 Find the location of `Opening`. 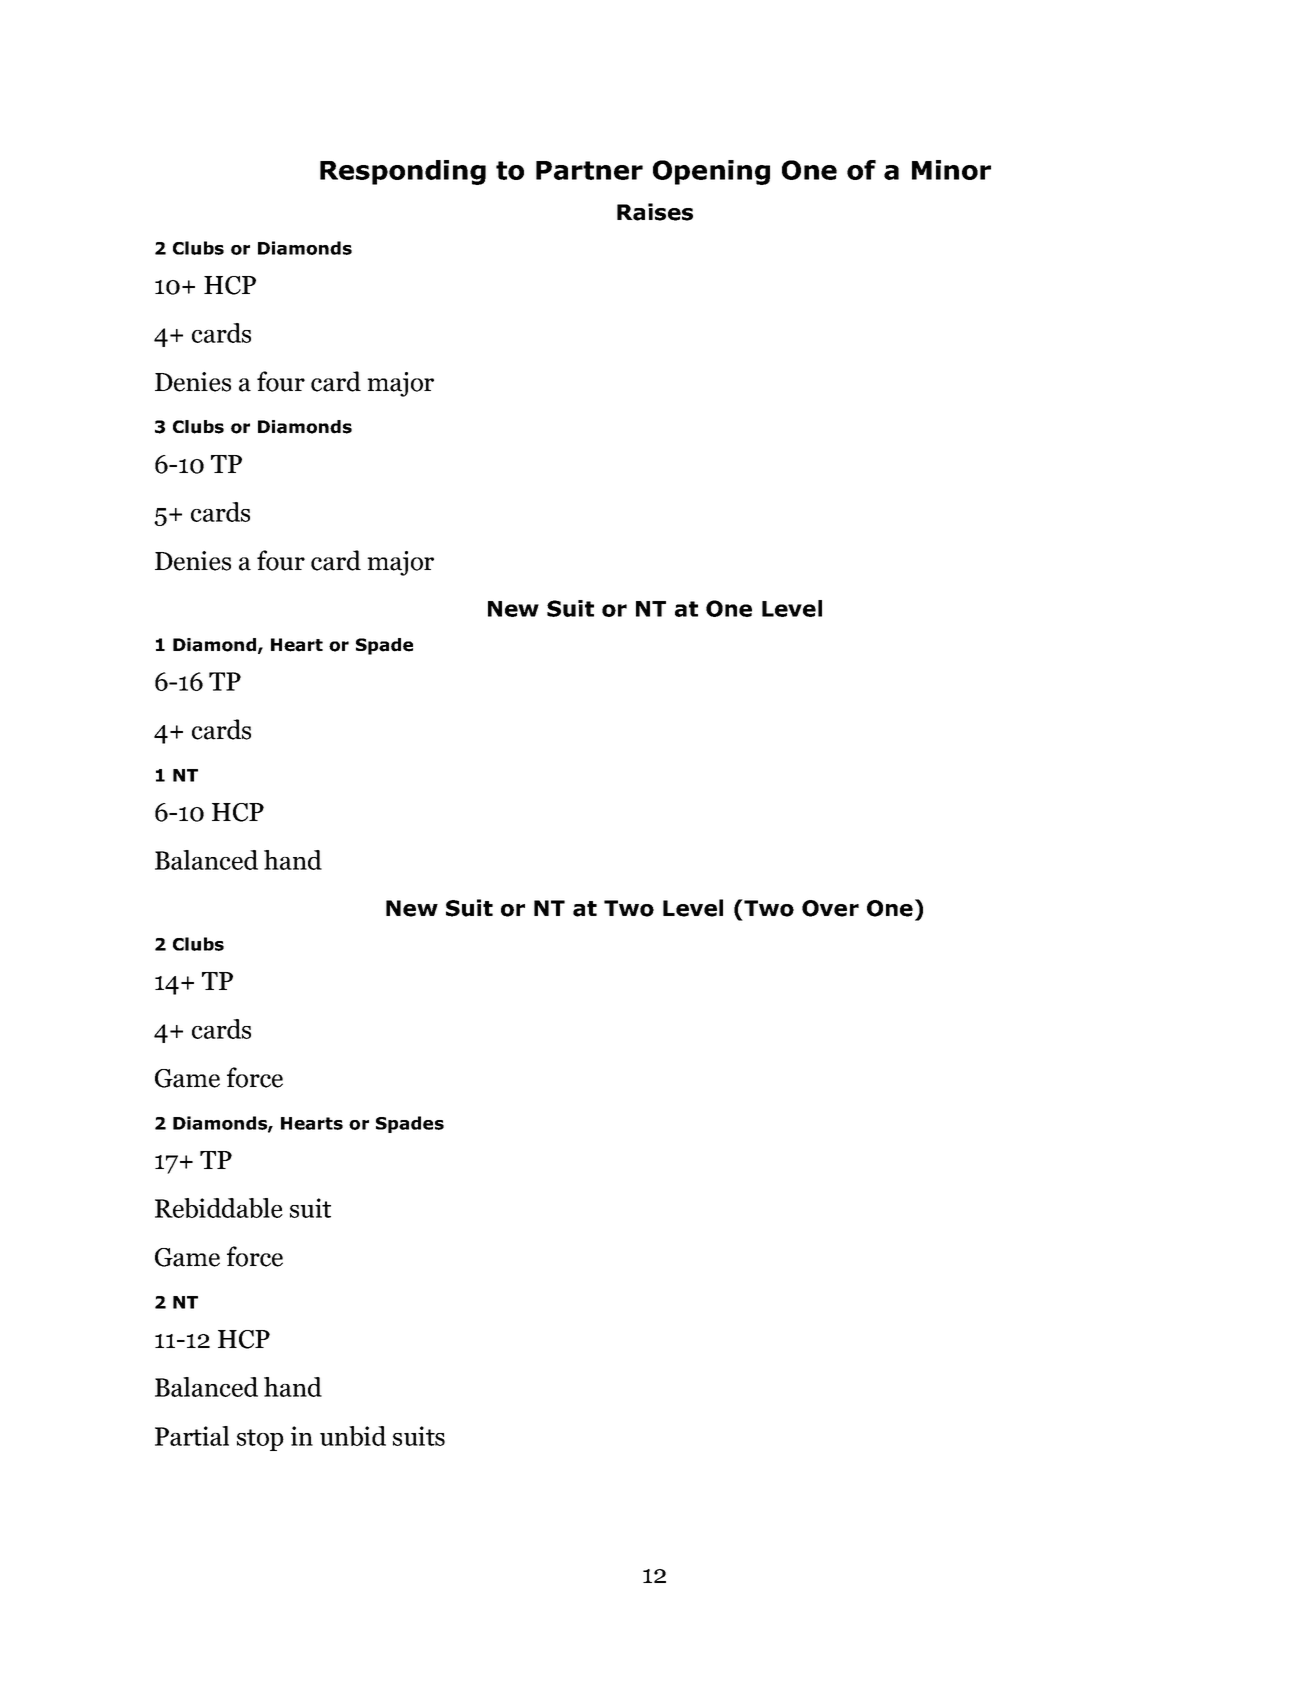

Opening is located at coordinates (711, 172).
